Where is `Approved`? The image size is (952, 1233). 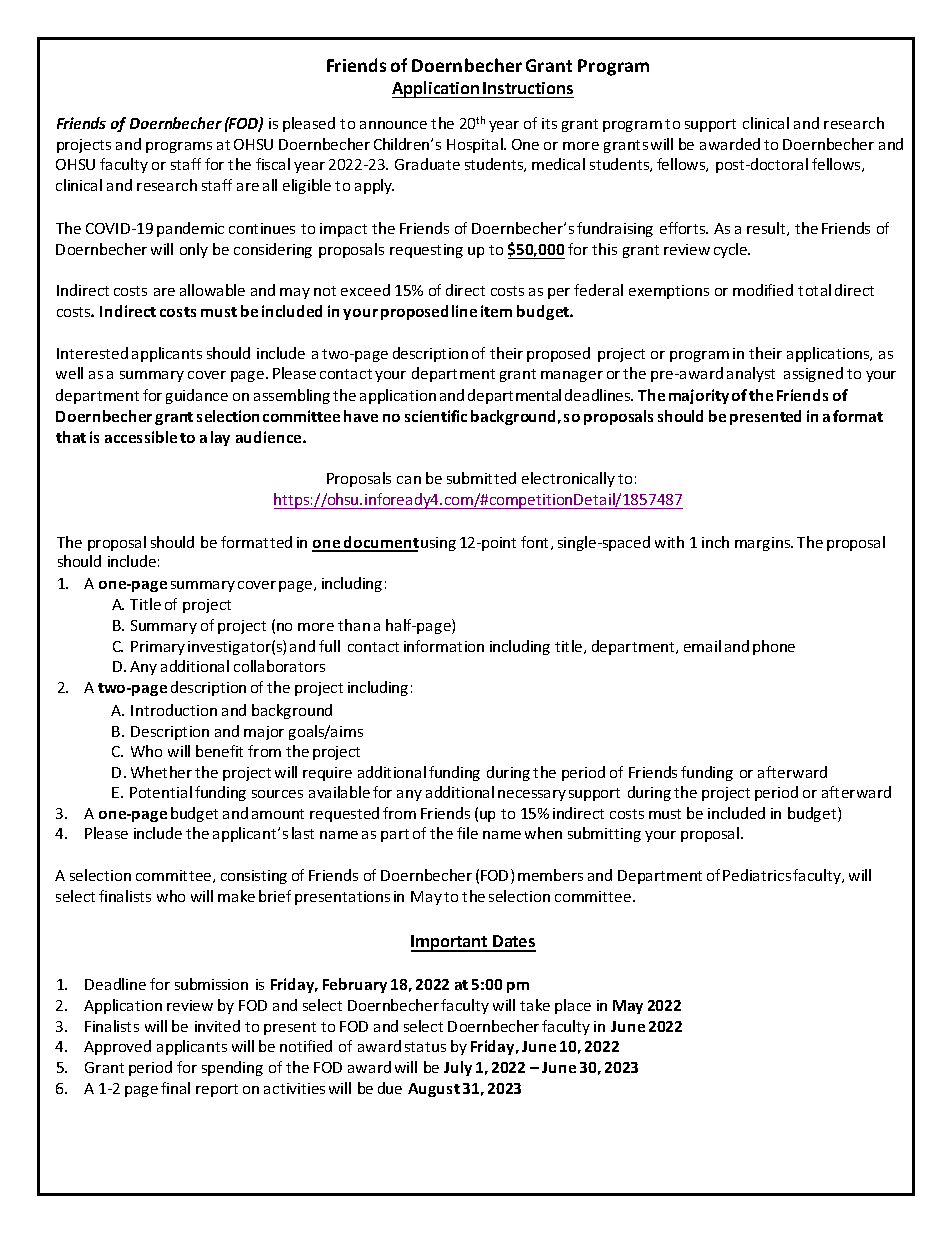
Approved is located at coordinates (117, 1047).
